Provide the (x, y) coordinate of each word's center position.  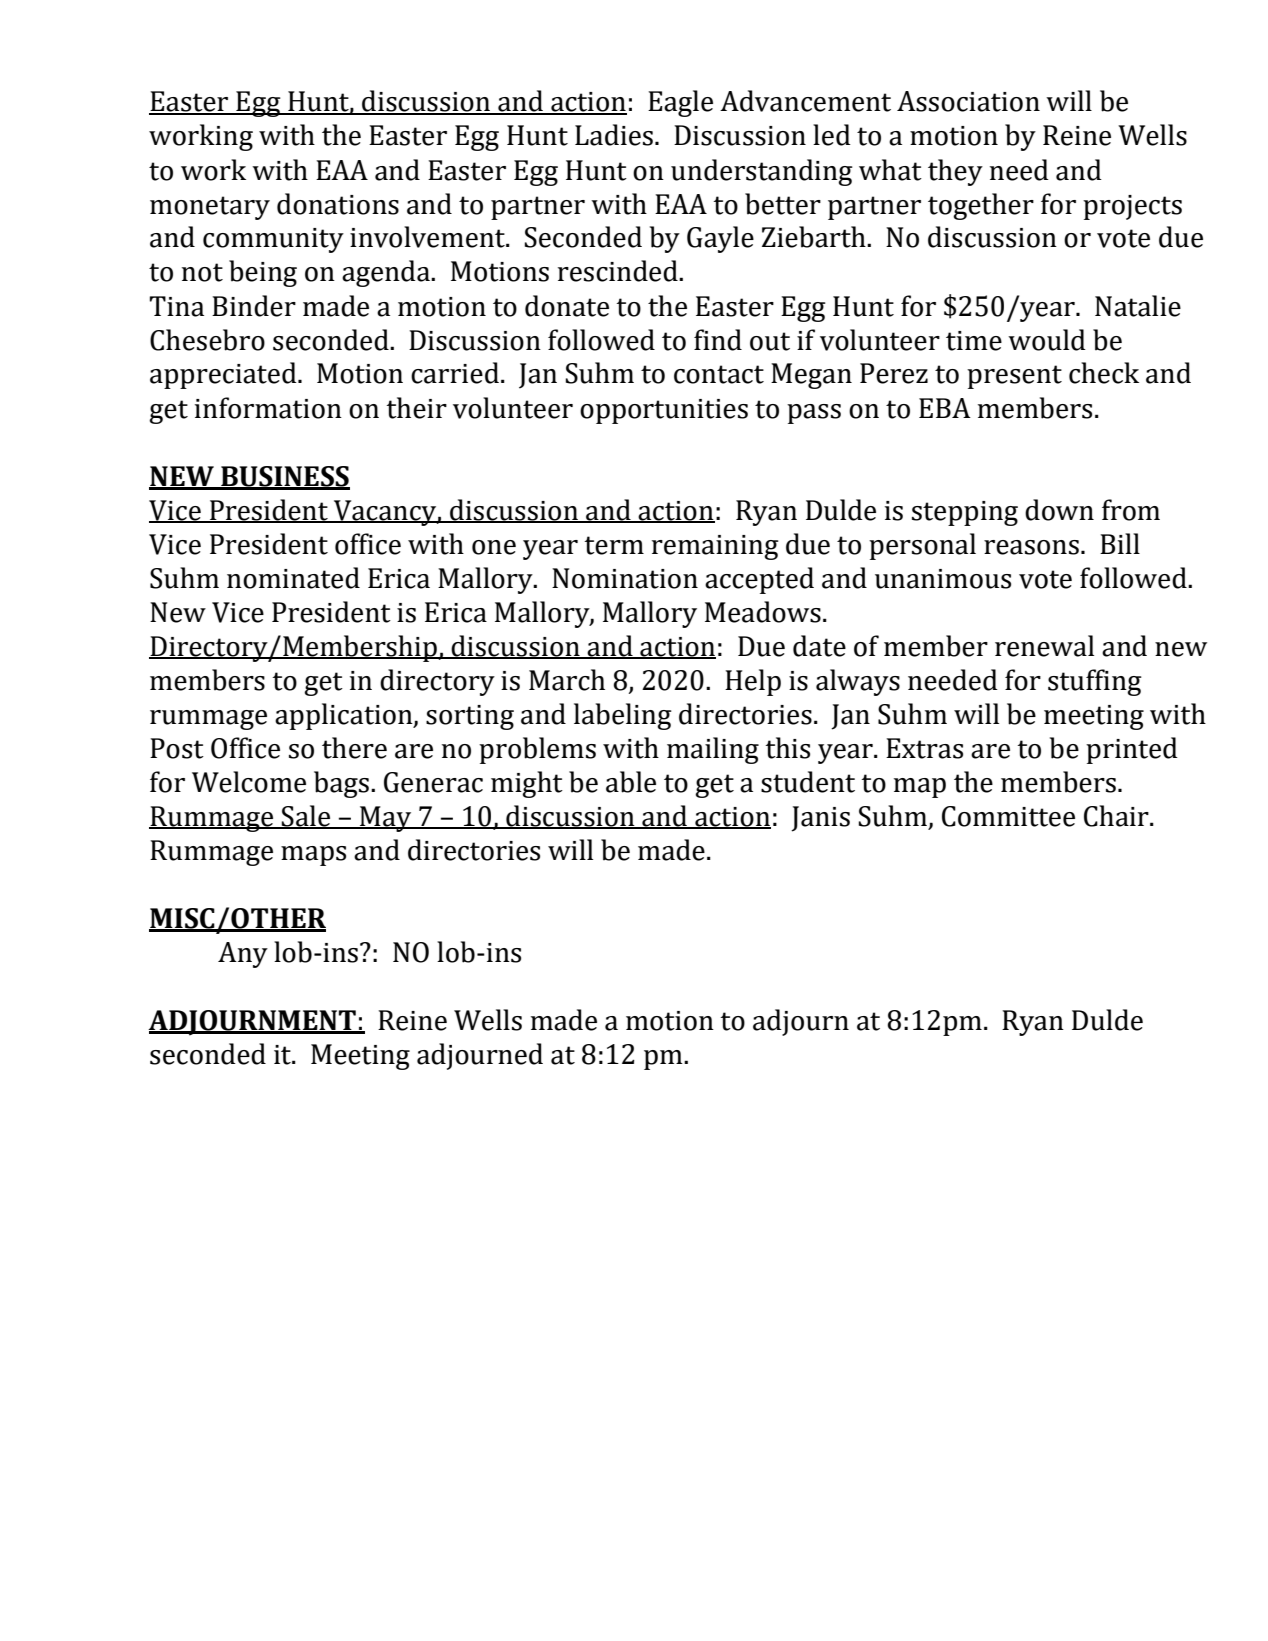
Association (968, 101)
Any (243, 955)
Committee (1008, 816)
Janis (820, 819)
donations (338, 204)
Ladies (614, 135)
